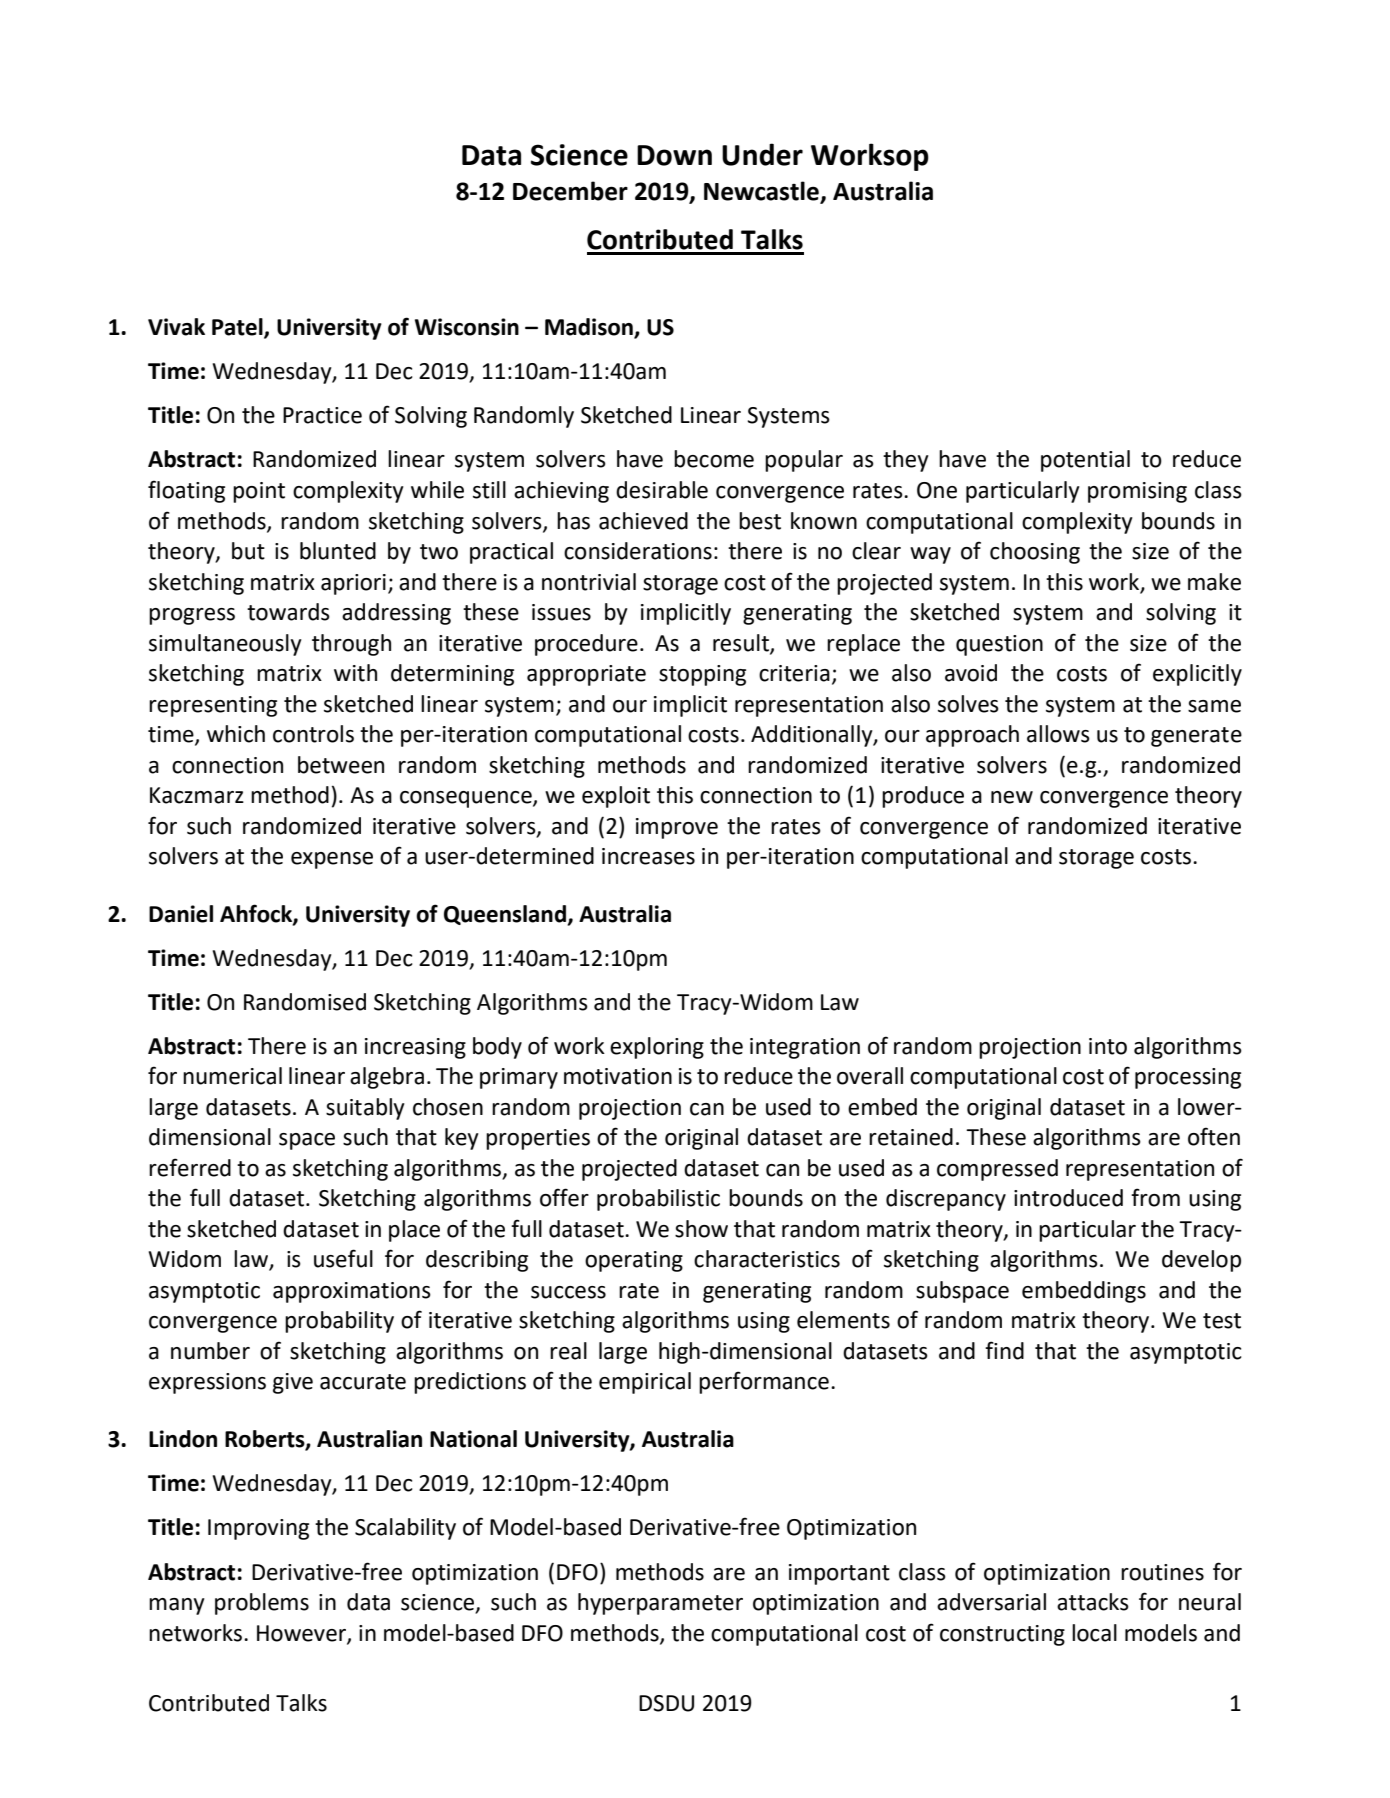  Describe the element at coordinates (1093, 1602) in the page. I see `attacks` at that location.
